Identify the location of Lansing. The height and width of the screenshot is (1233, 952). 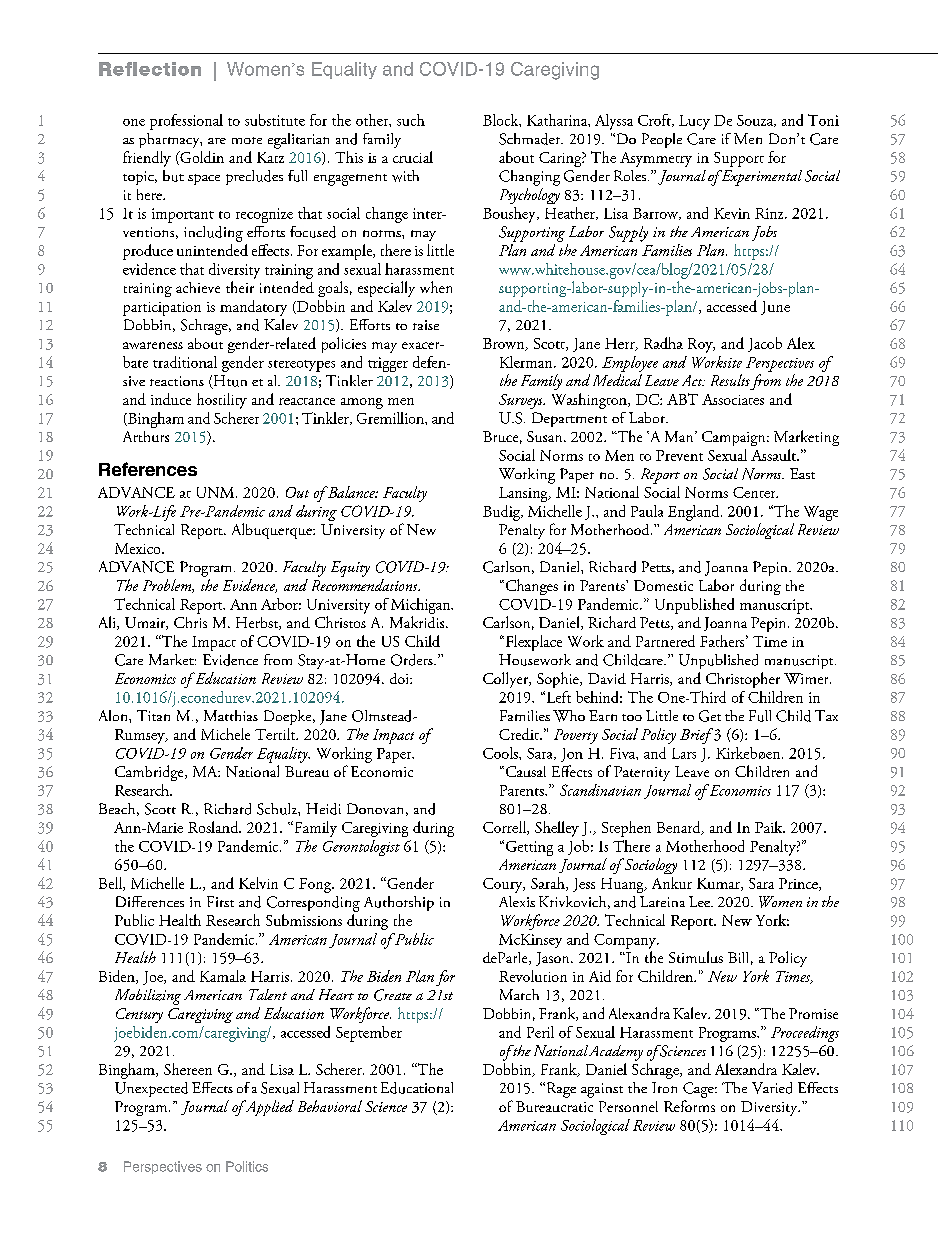
(524, 494).
